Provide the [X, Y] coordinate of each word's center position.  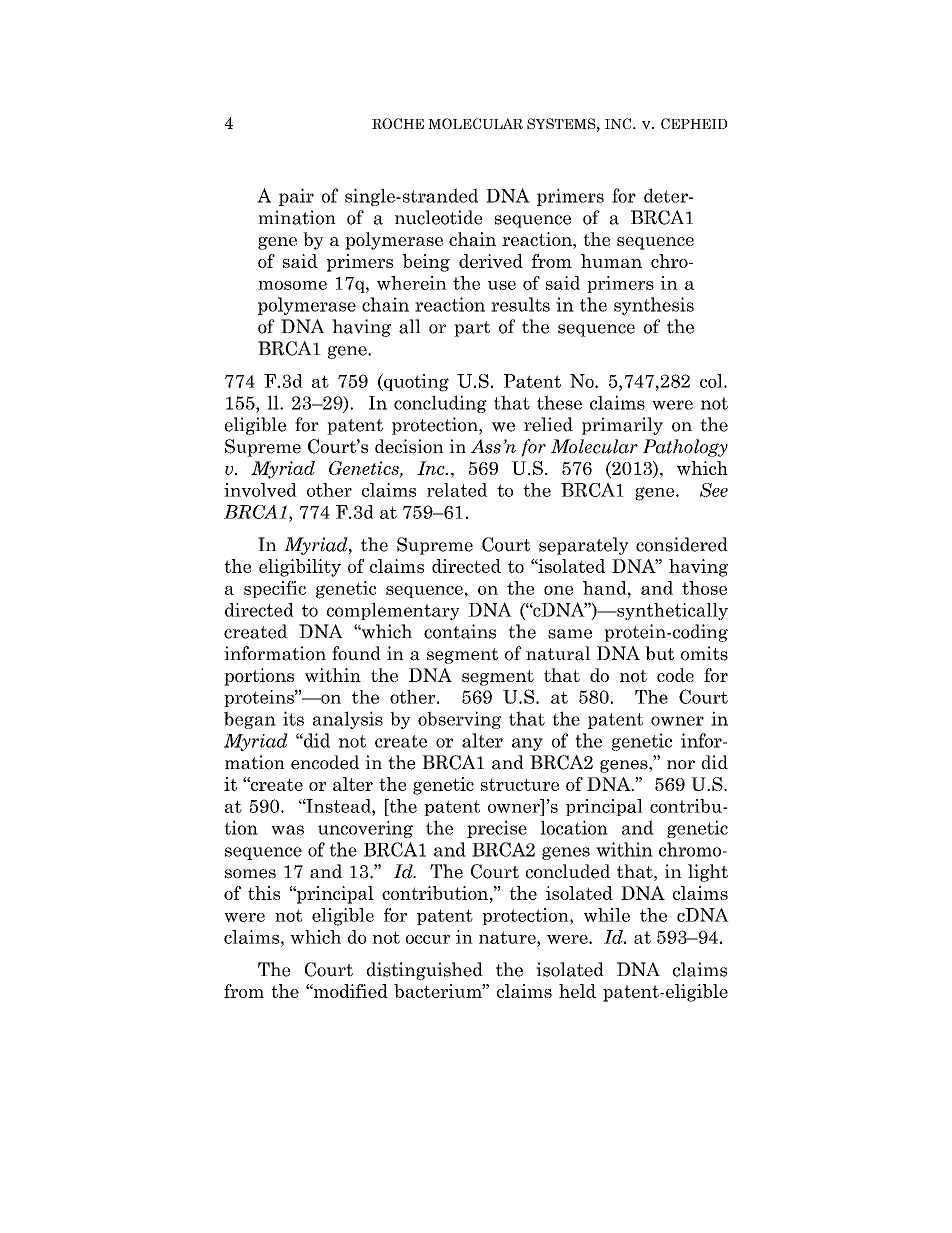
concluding [440, 404]
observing [459, 720]
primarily [622, 426]
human [611, 261]
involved [260, 490]
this [264, 893]
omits [704, 653]
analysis [348, 720]
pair [296, 197]
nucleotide [438, 217]
